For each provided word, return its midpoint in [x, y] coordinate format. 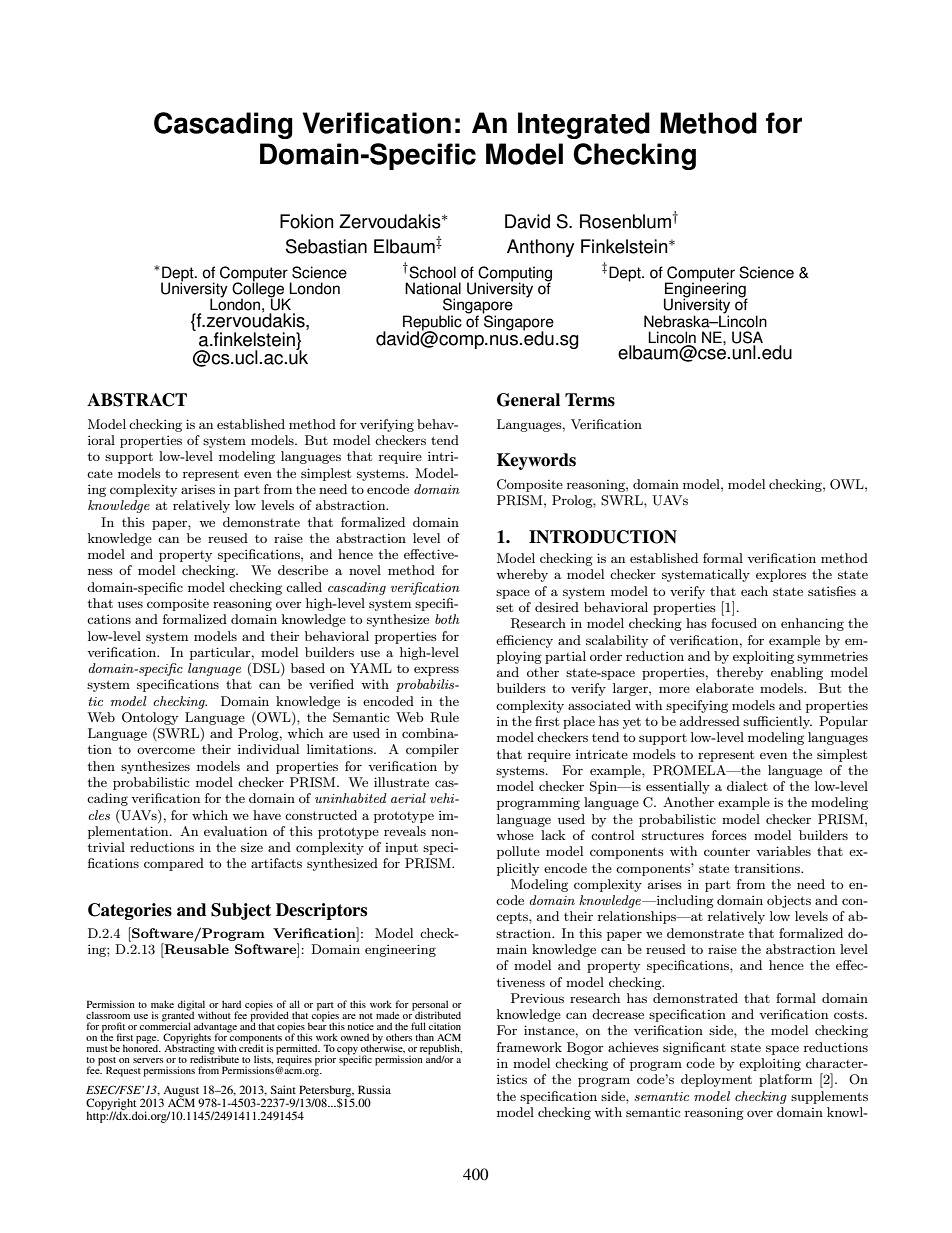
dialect [747, 786]
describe [303, 570]
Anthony [540, 248]
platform [785, 1080]
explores [781, 575]
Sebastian [326, 246]
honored [142, 1047]
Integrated [584, 125]
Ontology [150, 718]
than [424, 1037]
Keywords [536, 461]
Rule [444, 717]
